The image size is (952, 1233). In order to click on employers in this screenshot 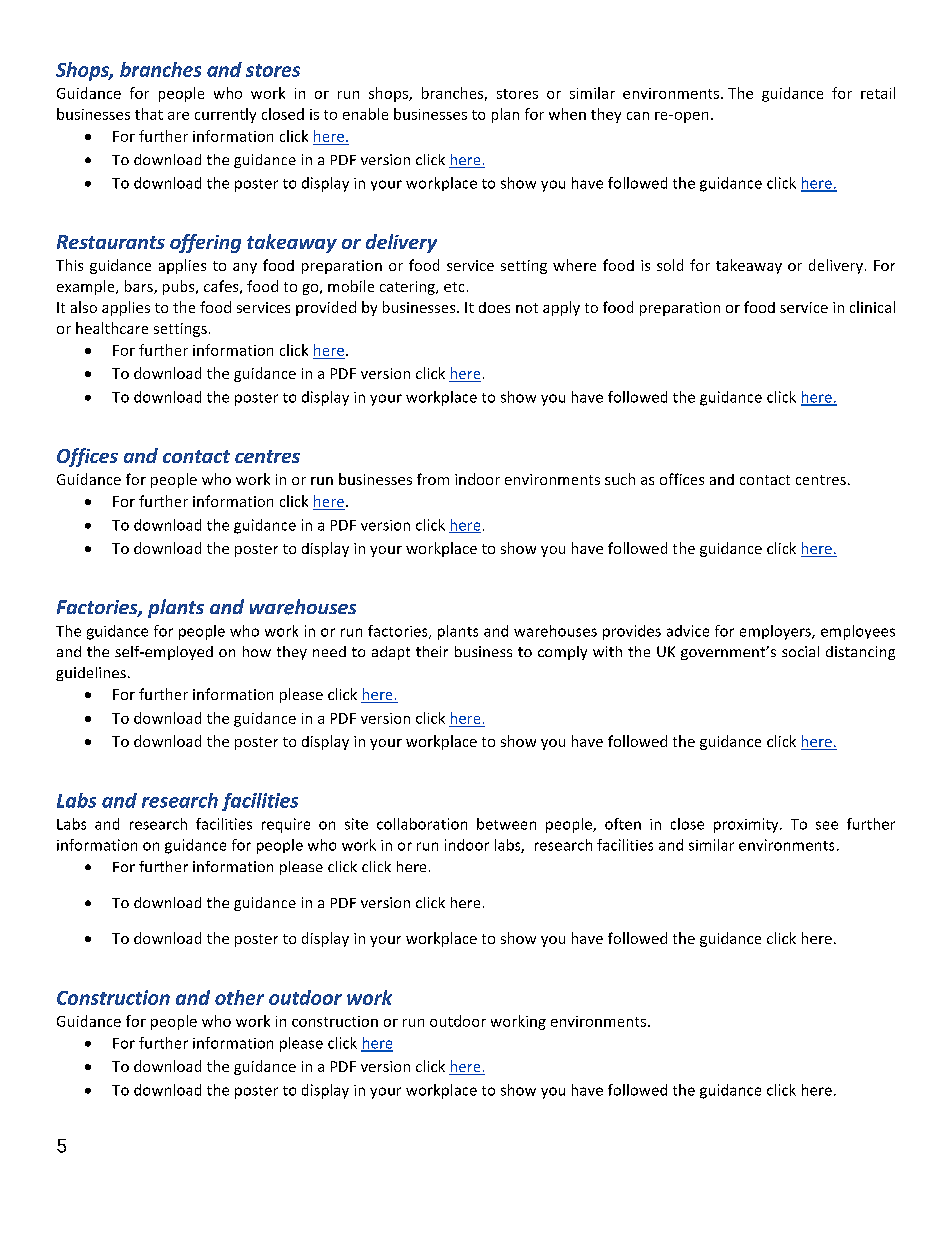, I will do `click(776, 632)`.
